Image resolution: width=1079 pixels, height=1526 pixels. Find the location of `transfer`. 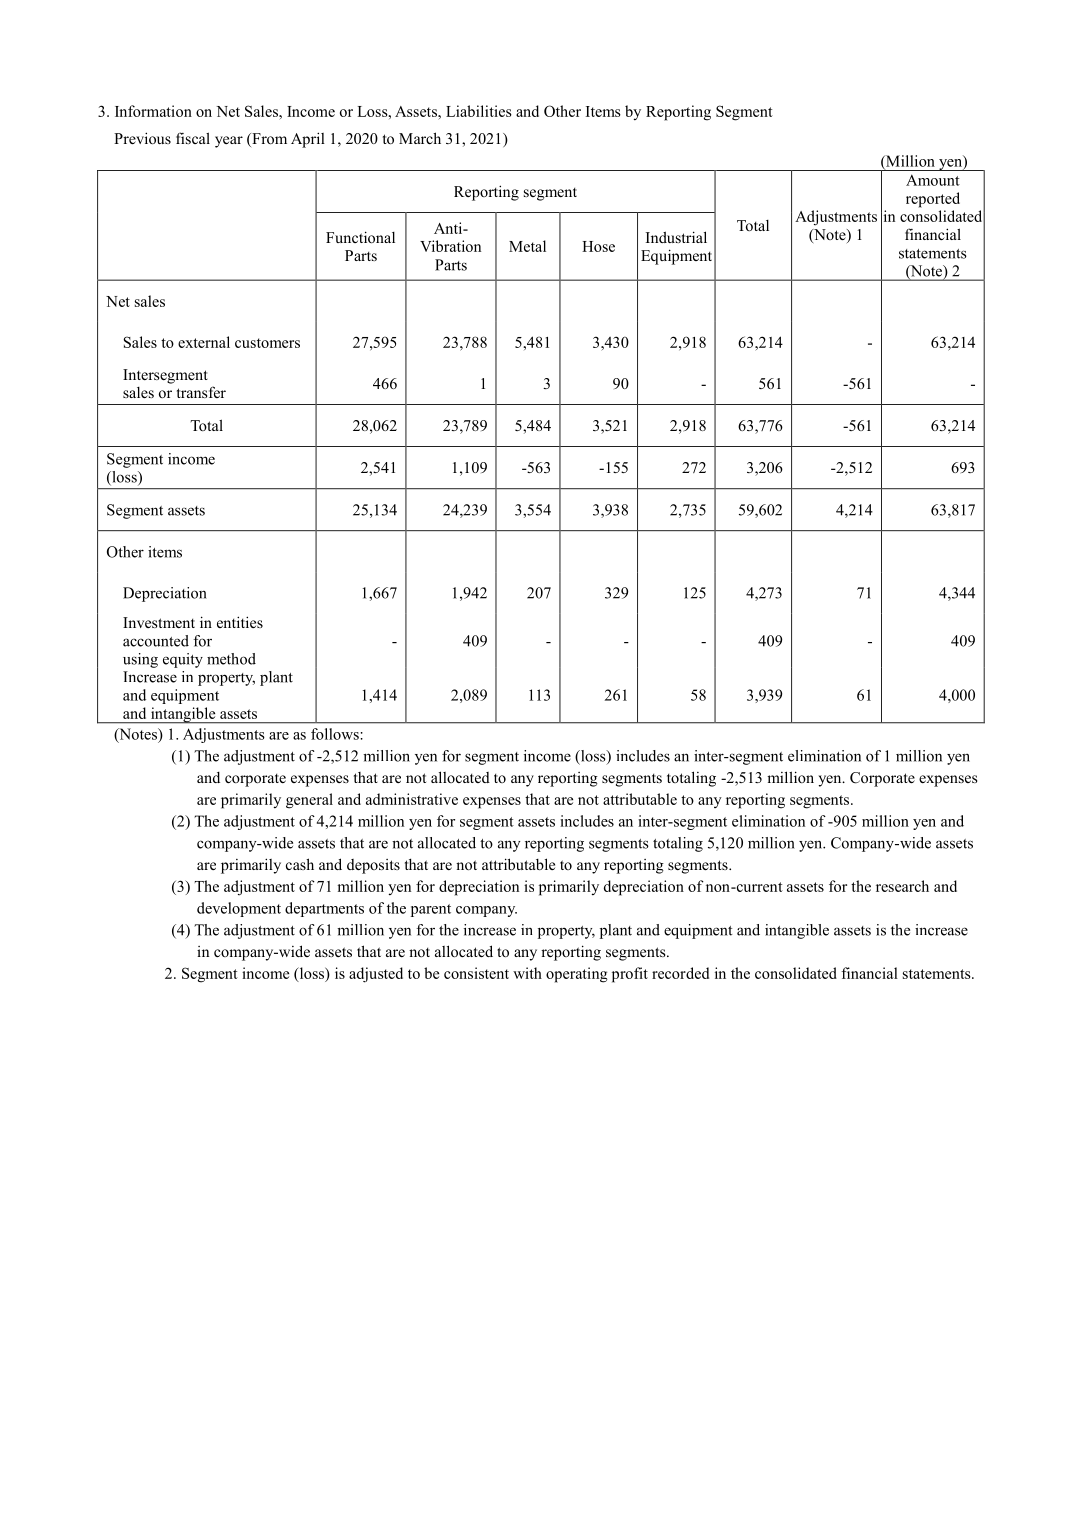

transfer is located at coordinates (201, 392).
